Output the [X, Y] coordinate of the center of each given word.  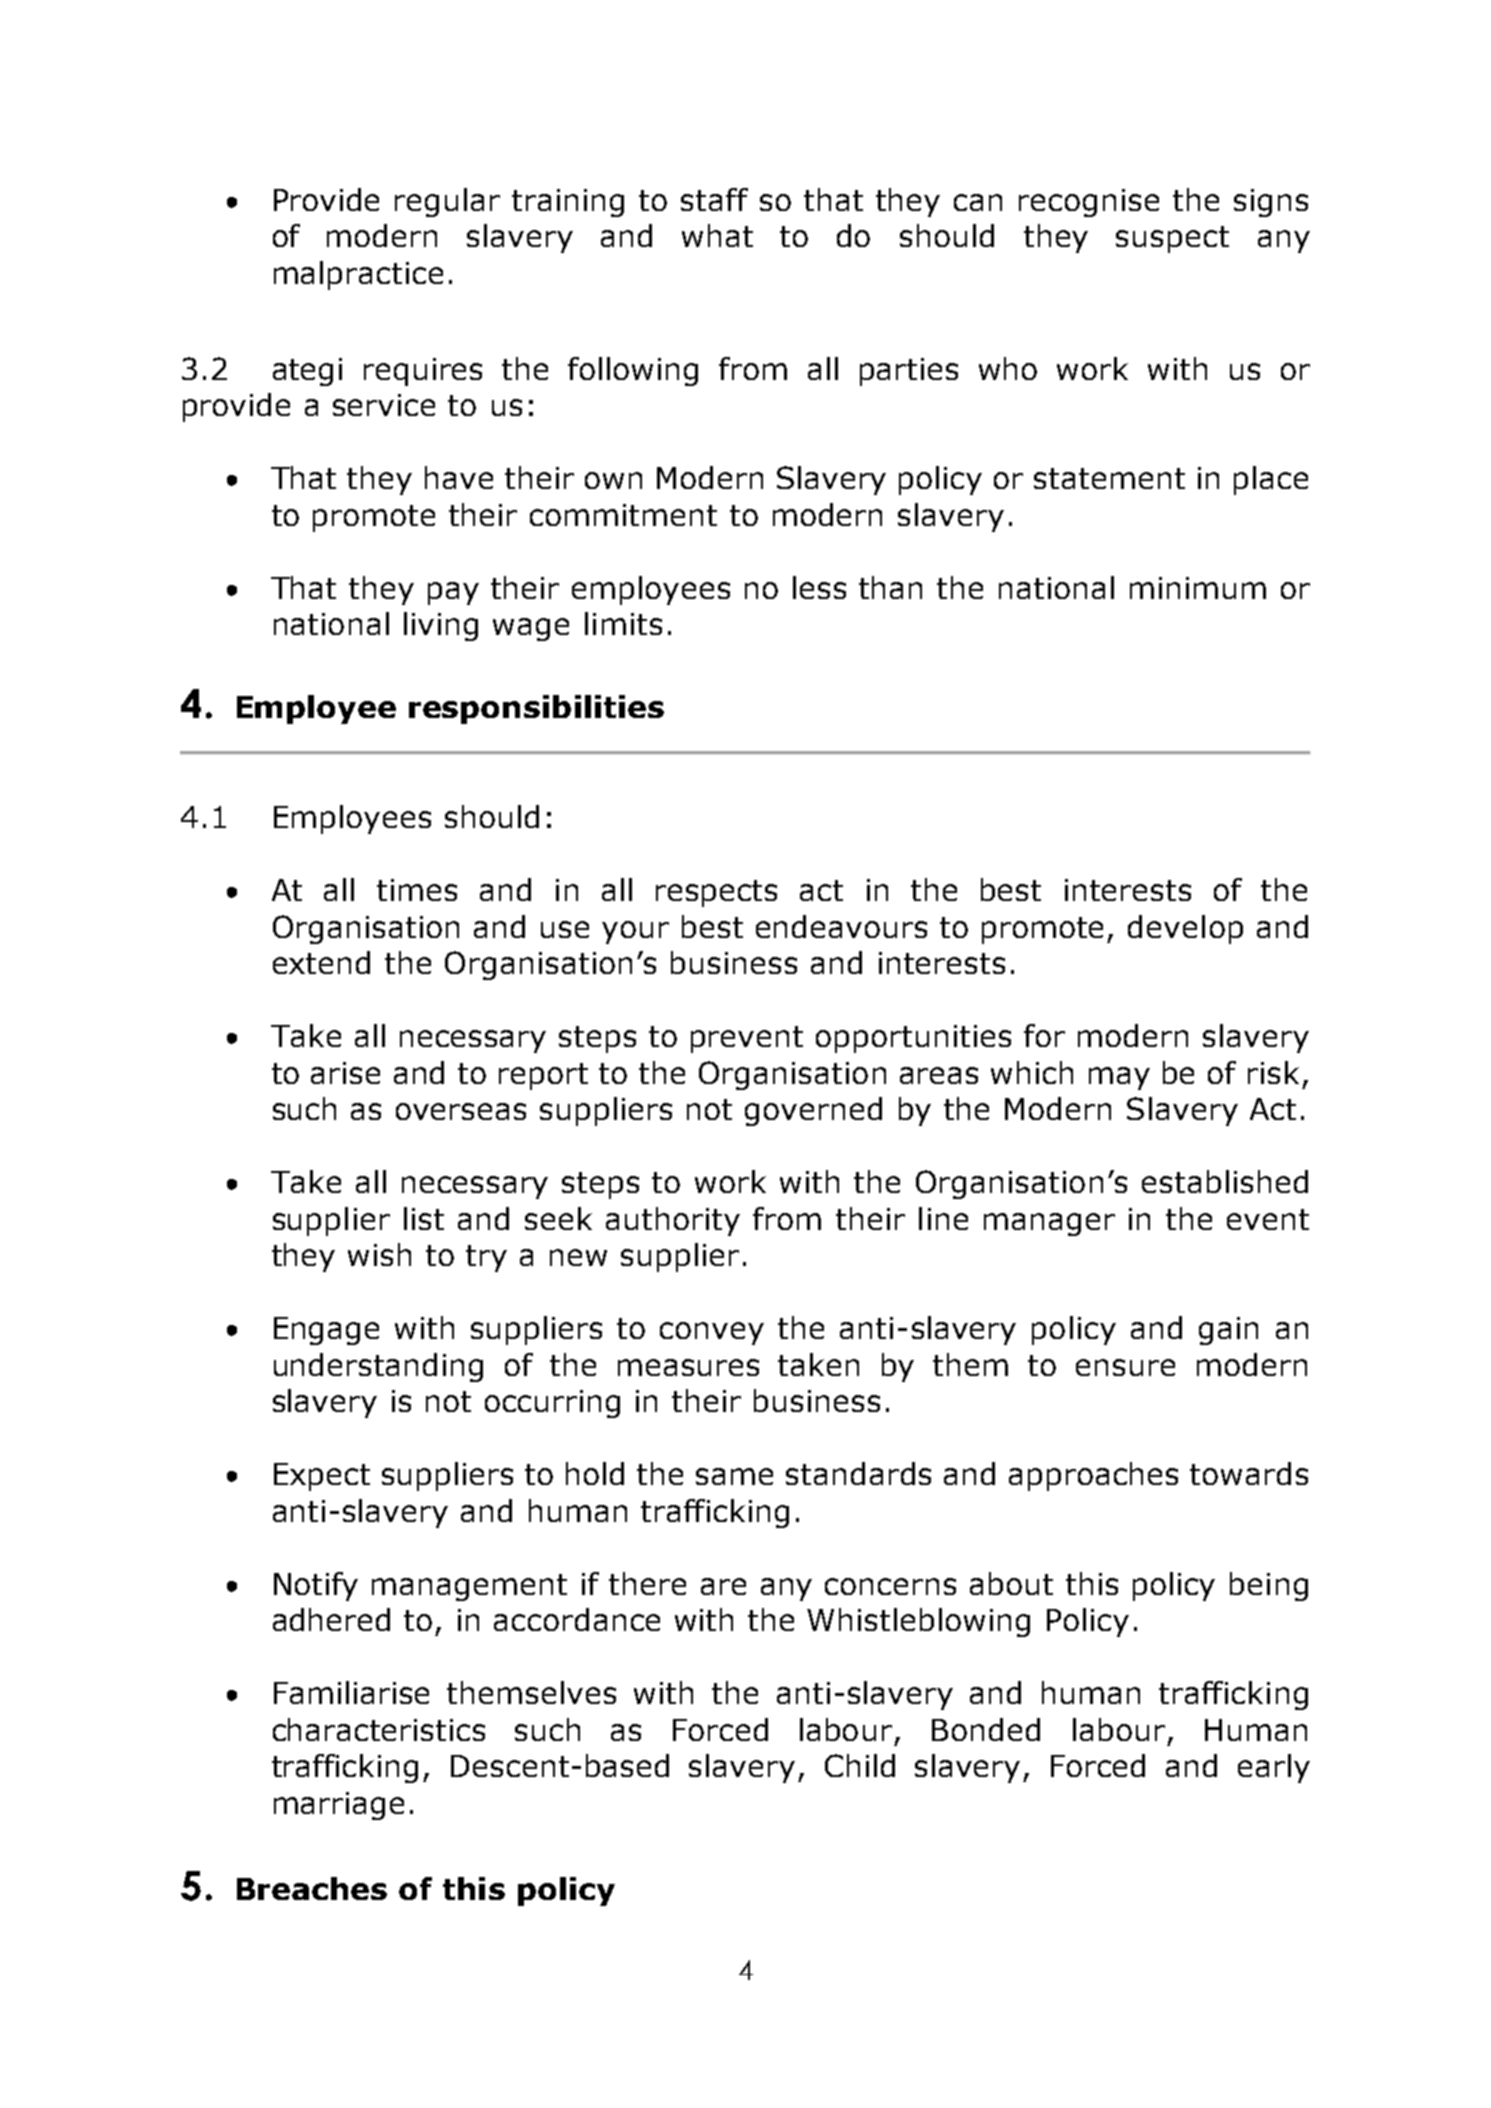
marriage [339, 1806]
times [417, 890]
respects [716, 893]
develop [1185, 929]
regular [447, 202]
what [717, 235]
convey [712, 1333]
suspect [1172, 239]
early [1274, 1768]
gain [1228, 1331]
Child [860, 1765]
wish [379, 1254]
